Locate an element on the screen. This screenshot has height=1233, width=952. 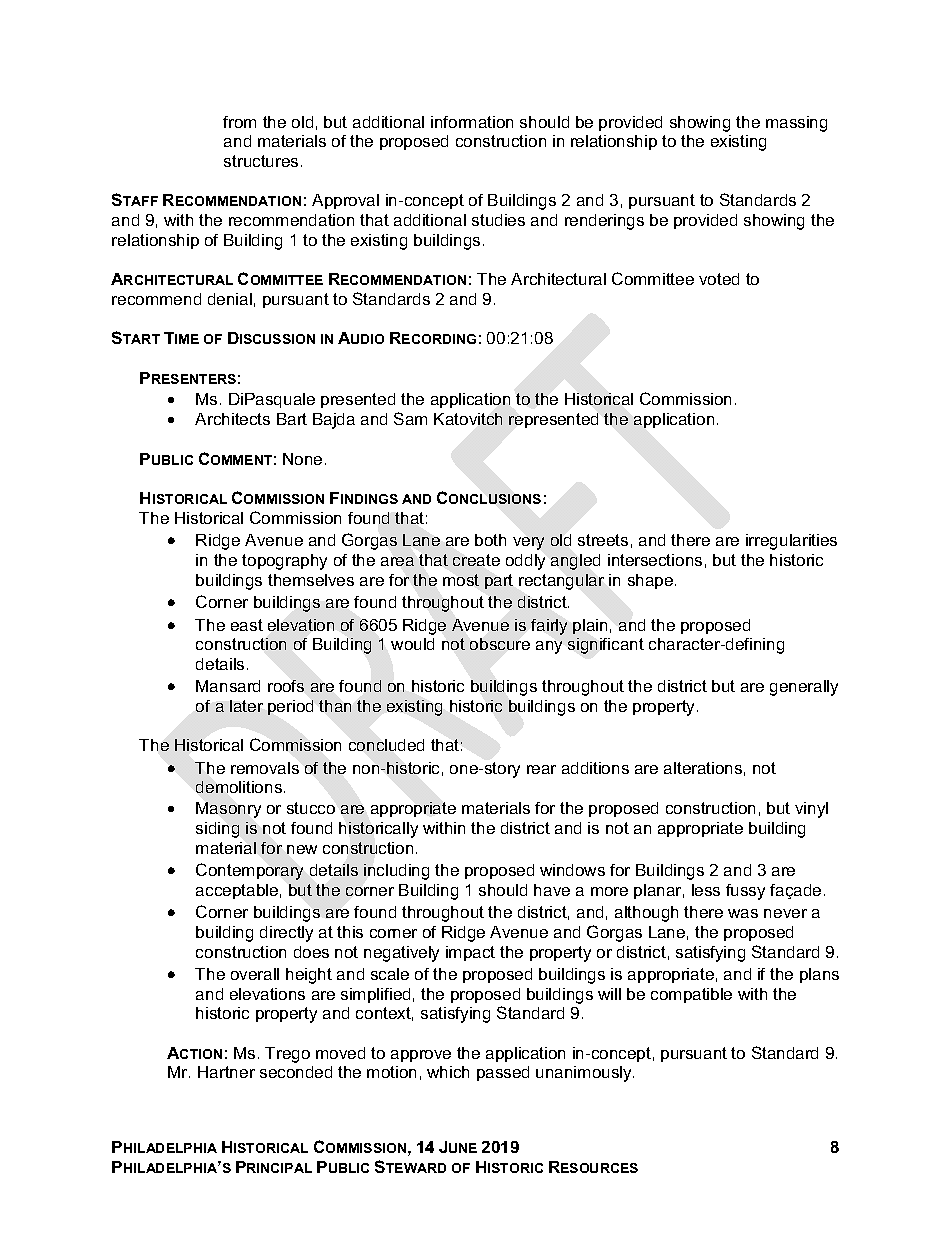
information is located at coordinates (472, 122).
